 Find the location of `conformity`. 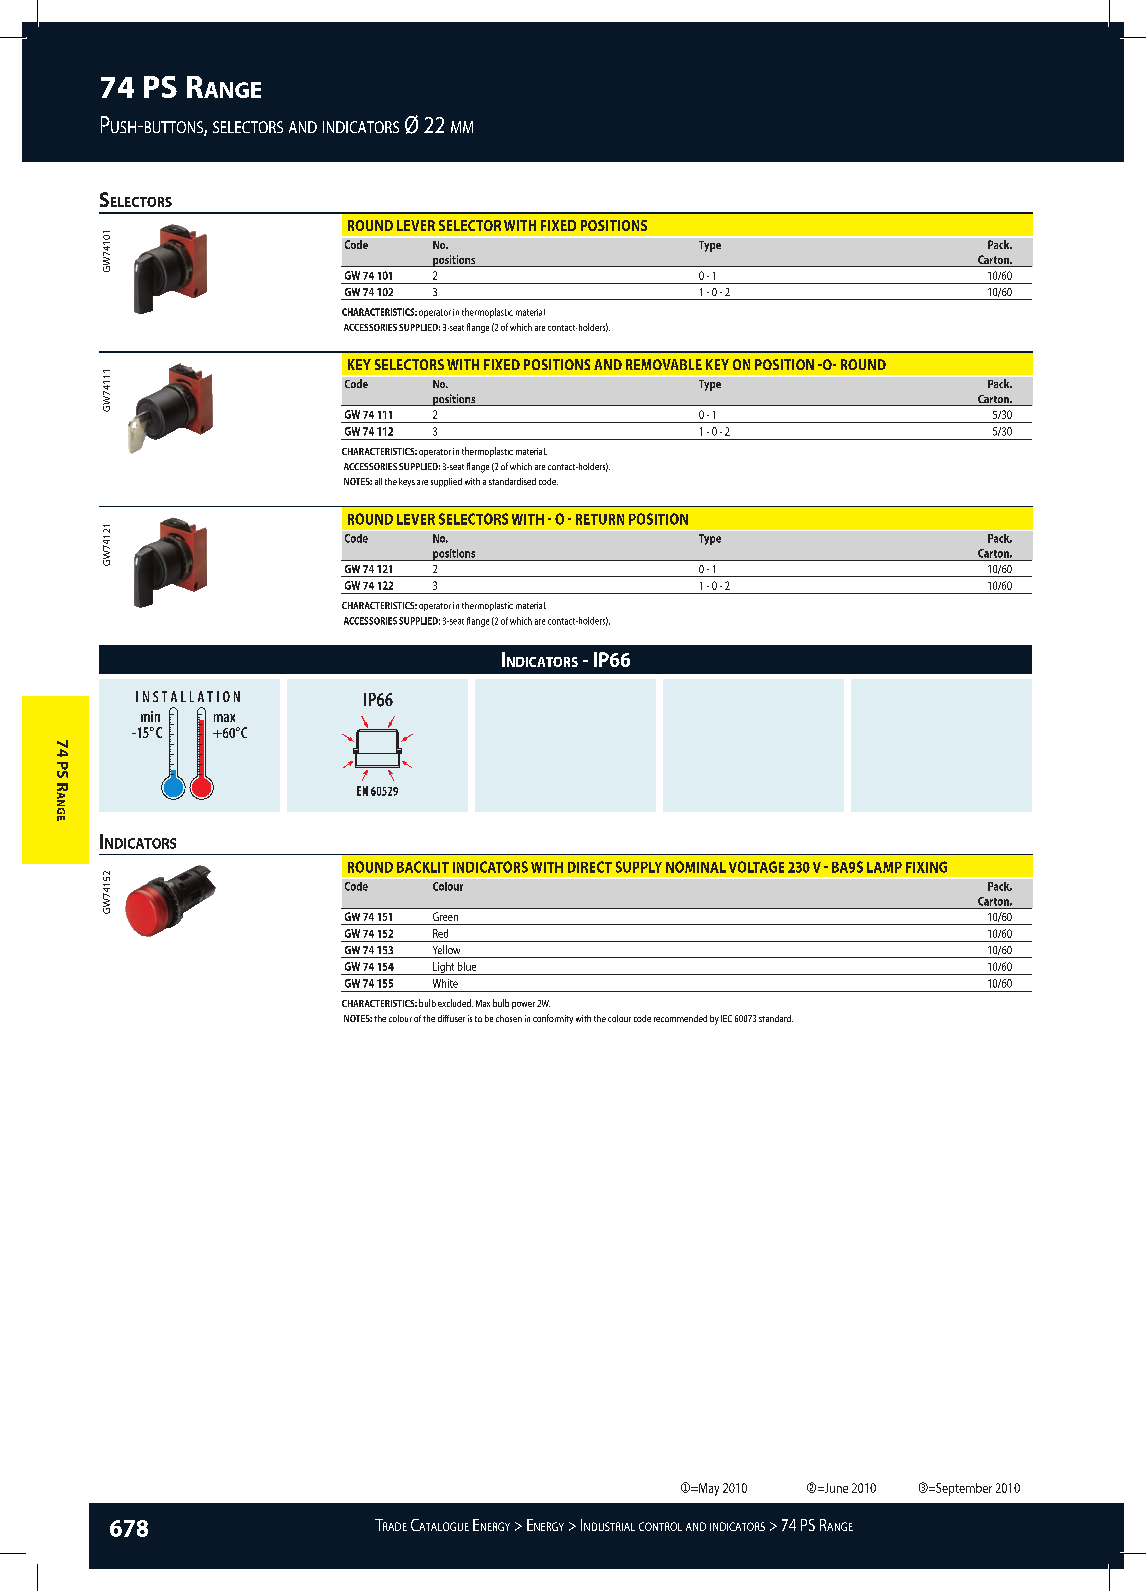

conformity is located at coordinates (553, 1019).
